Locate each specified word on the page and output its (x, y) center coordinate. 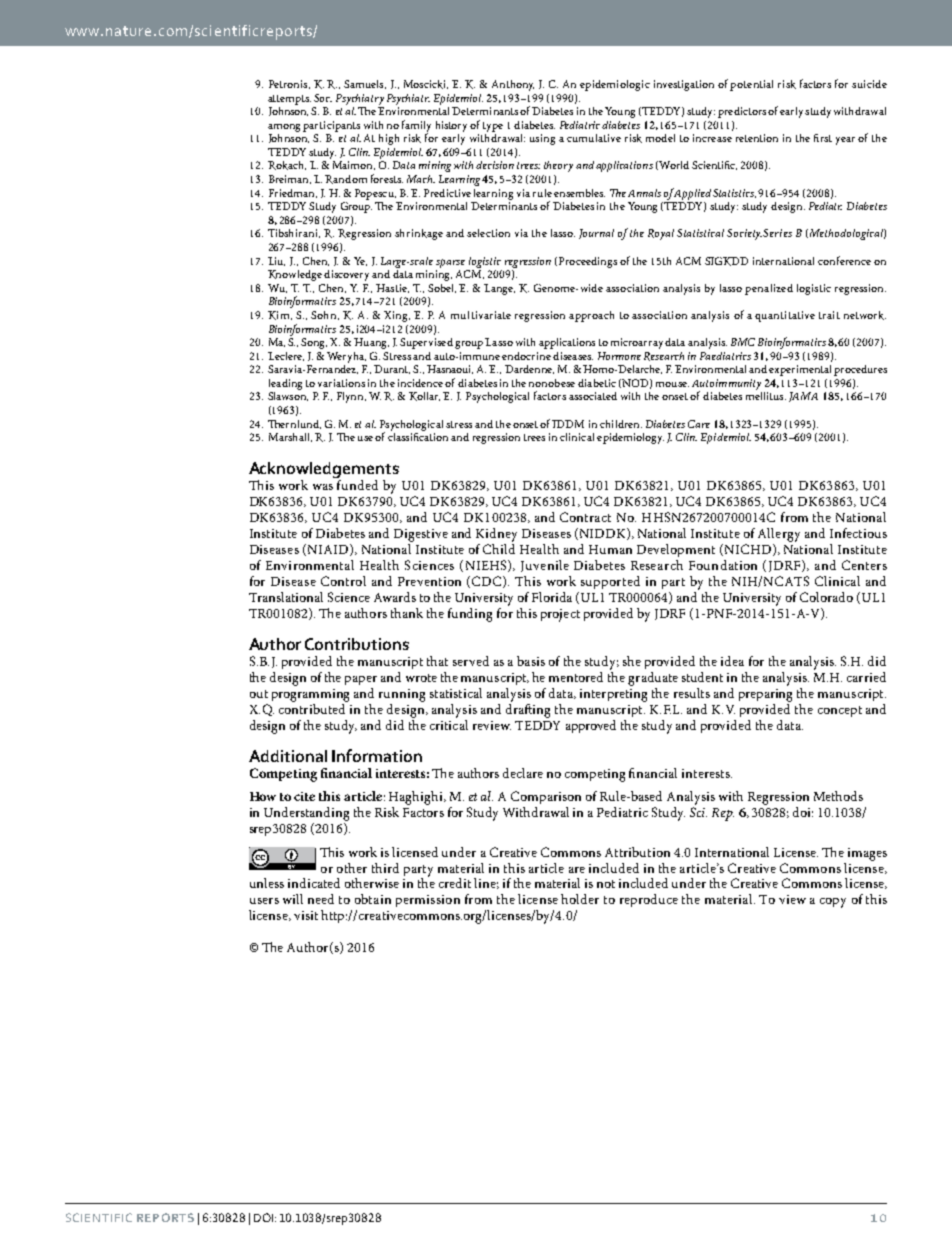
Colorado (826, 597)
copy (833, 903)
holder (580, 899)
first (823, 138)
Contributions (357, 644)
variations (341, 383)
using (542, 139)
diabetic (597, 383)
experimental (800, 370)
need (321, 899)
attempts (289, 100)
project (560, 615)
